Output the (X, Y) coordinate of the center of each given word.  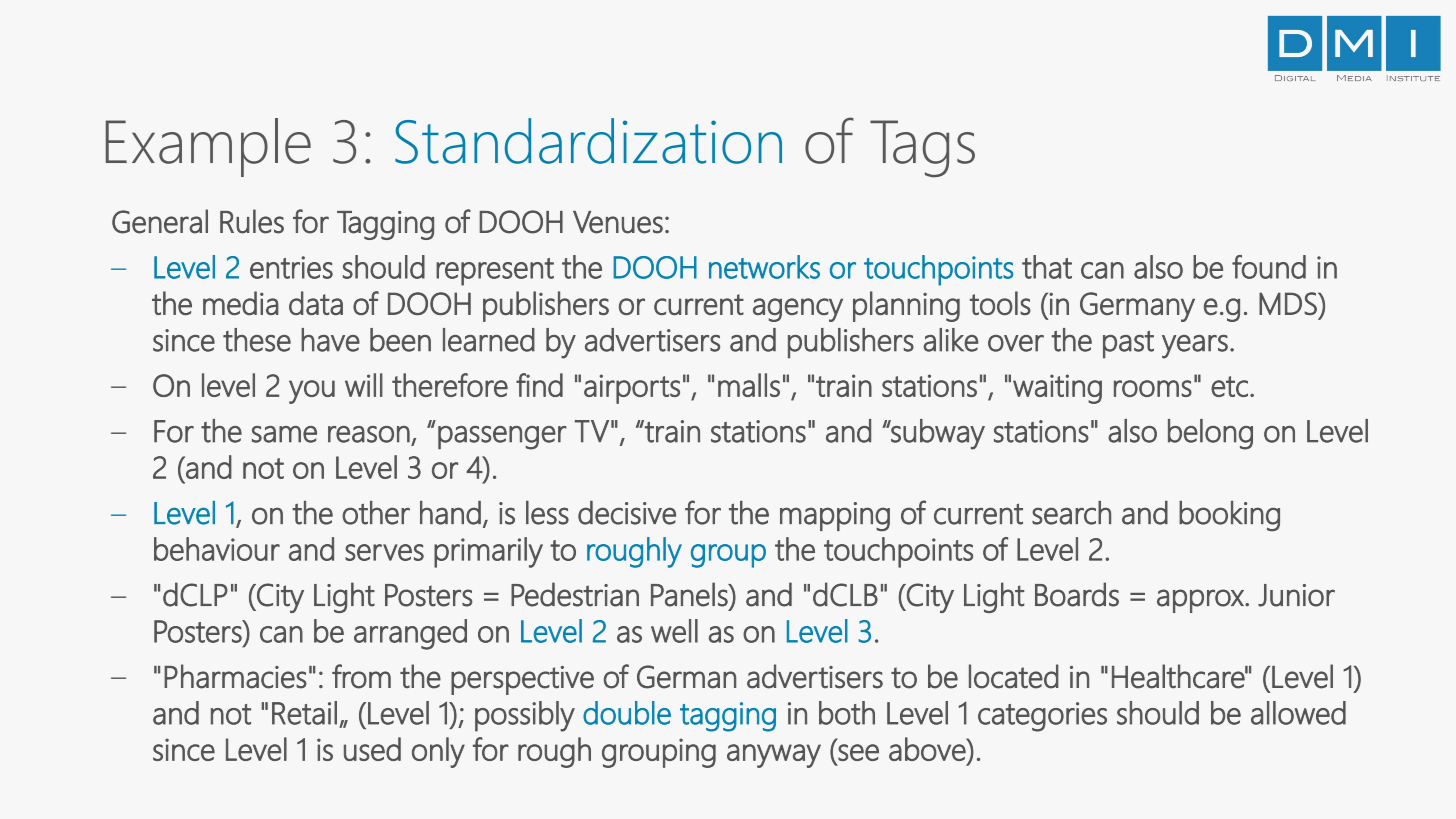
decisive (627, 513)
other (376, 513)
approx (1201, 601)
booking (1229, 516)
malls (749, 385)
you (312, 392)
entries (291, 267)
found (1269, 267)
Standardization (588, 141)
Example (208, 147)
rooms (1153, 388)
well (674, 631)
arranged (410, 634)
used (372, 749)
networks (764, 267)
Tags (922, 148)
